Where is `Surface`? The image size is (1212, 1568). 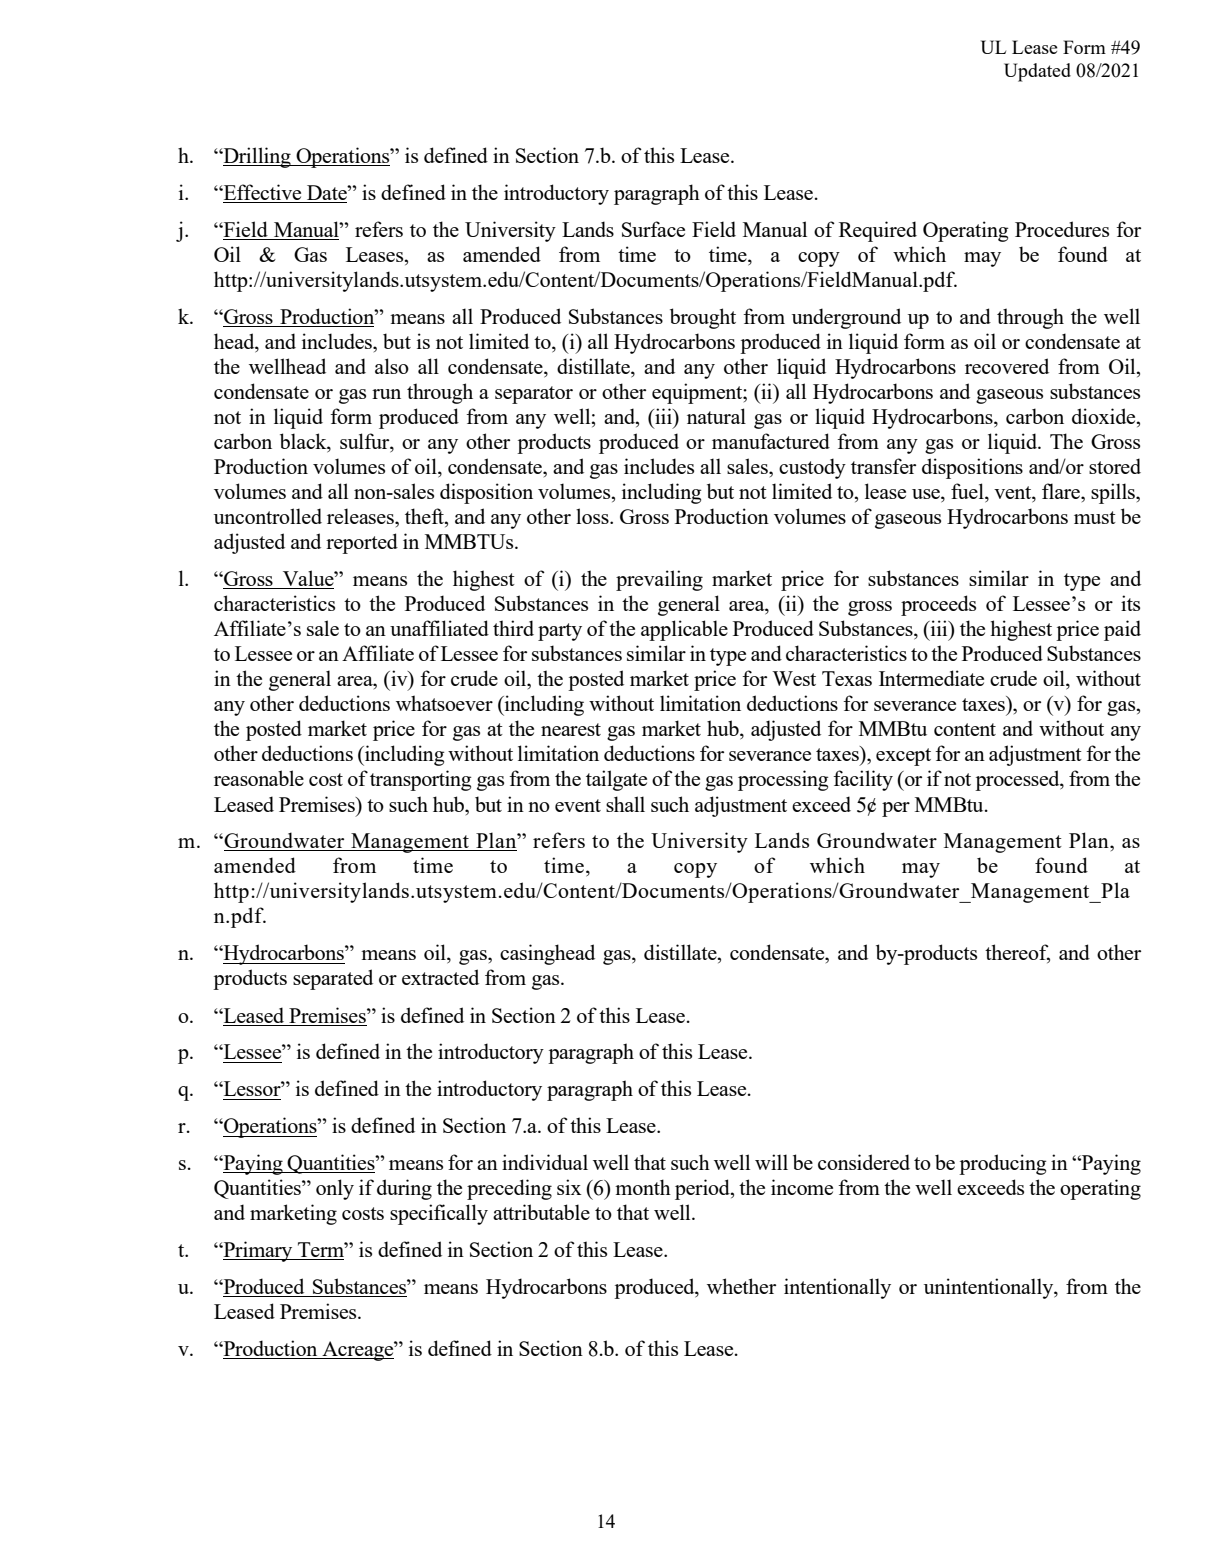
Surface is located at coordinates (653, 229).
